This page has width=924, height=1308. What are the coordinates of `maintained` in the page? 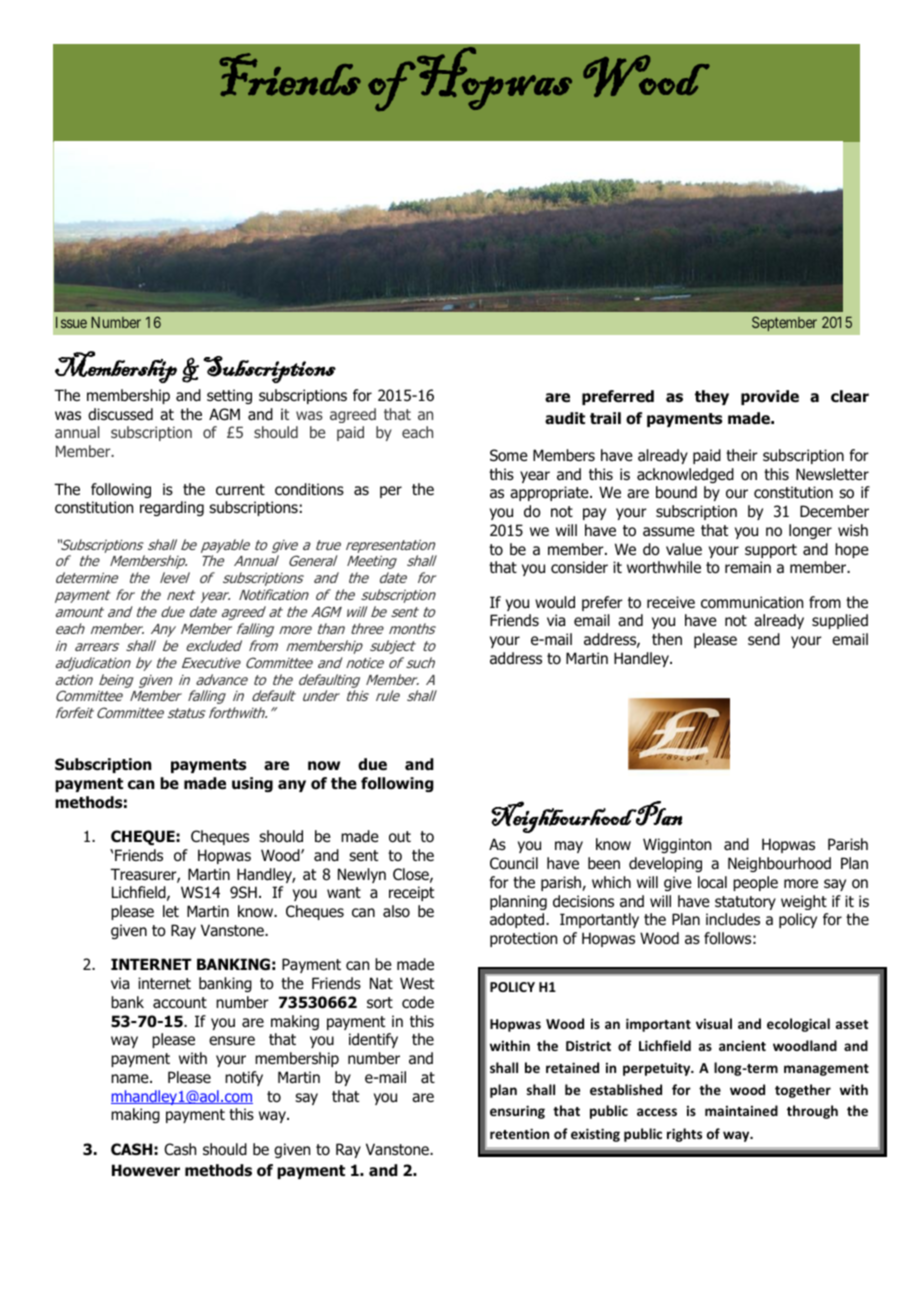 It's located at (741, 1110).
